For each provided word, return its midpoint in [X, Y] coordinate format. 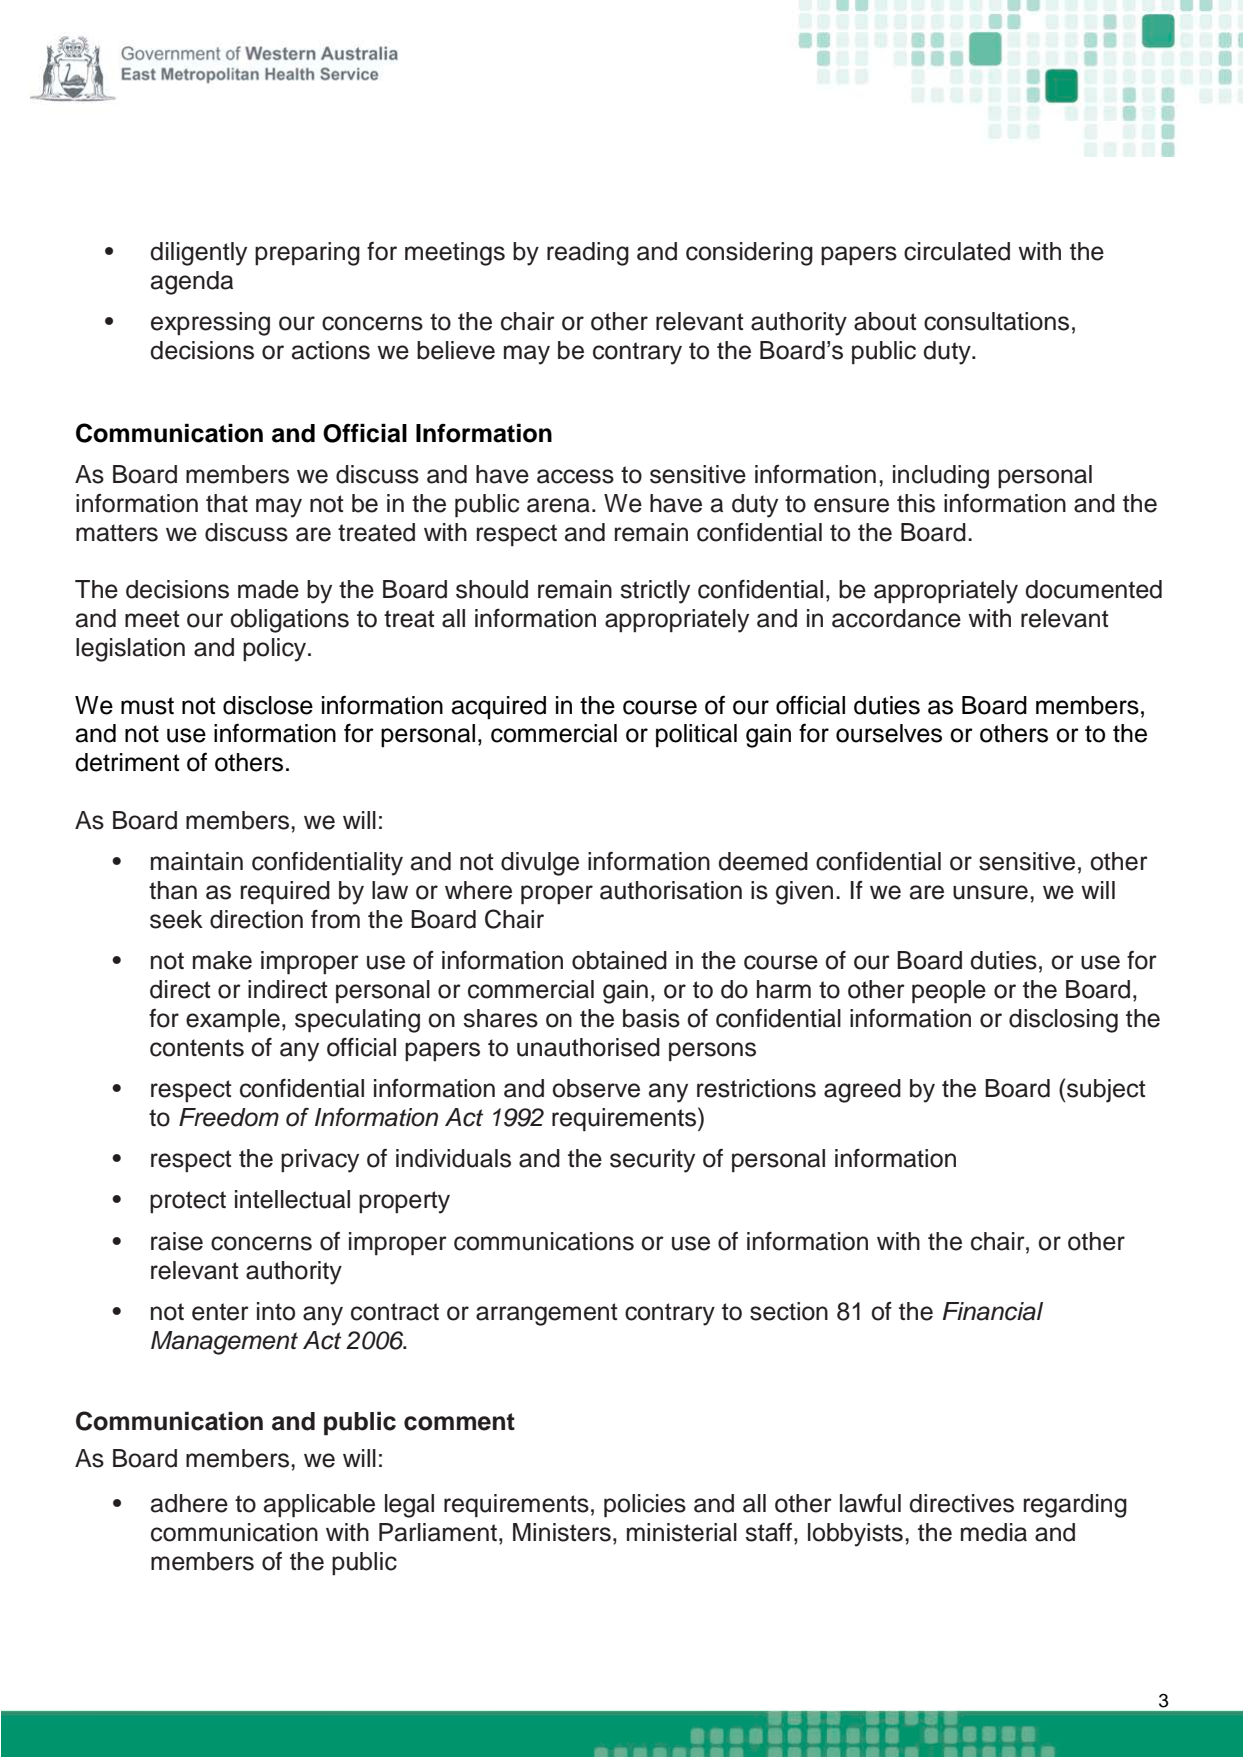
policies [645, 1505]
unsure [990, 892]
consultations [996, 321]
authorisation [671, 890]
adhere [189, 1503]
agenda [192, 283]
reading [588, 254]
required [285, 892]
